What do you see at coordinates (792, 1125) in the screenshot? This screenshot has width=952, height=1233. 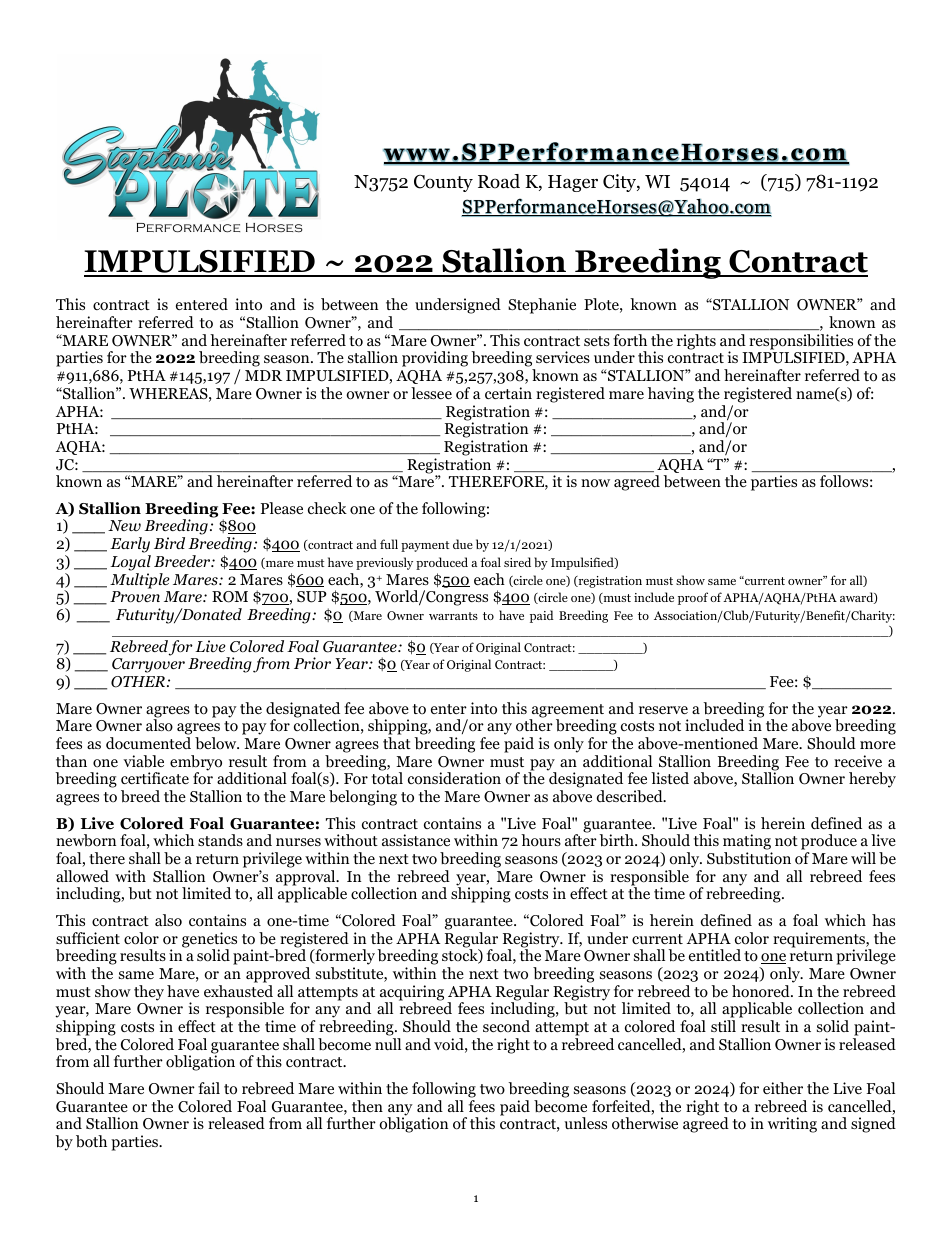 I see `writing` at bounding box center [792, 1125].
